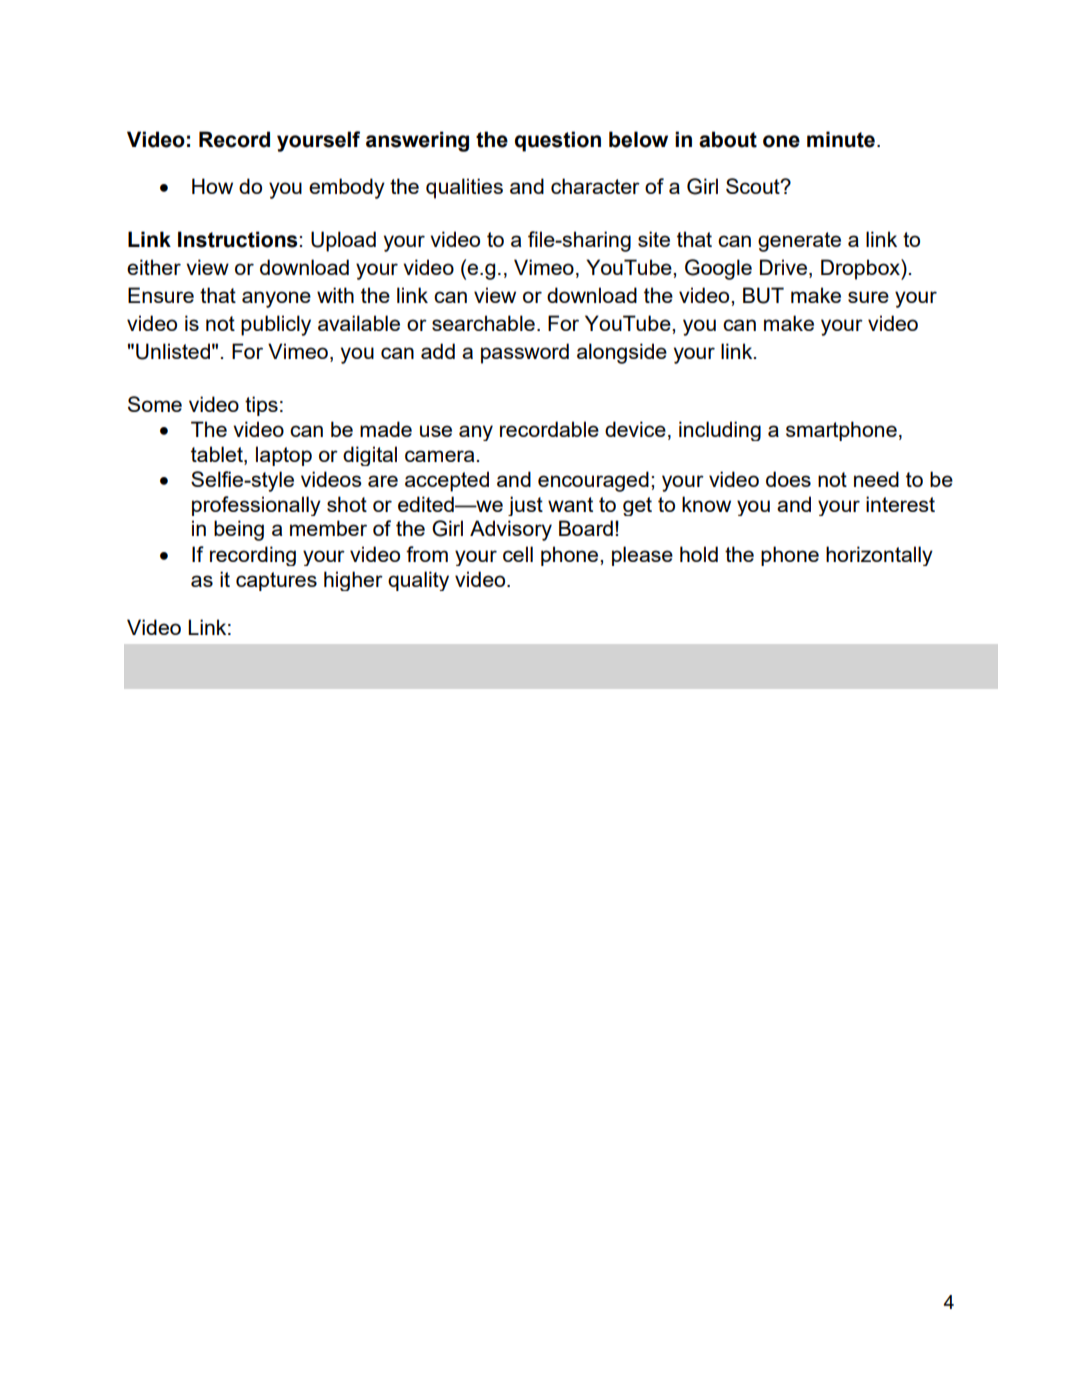  What do you see at coordinates (276, 325) in the image?
I see `publicly` at bounding box center [276, 325].
